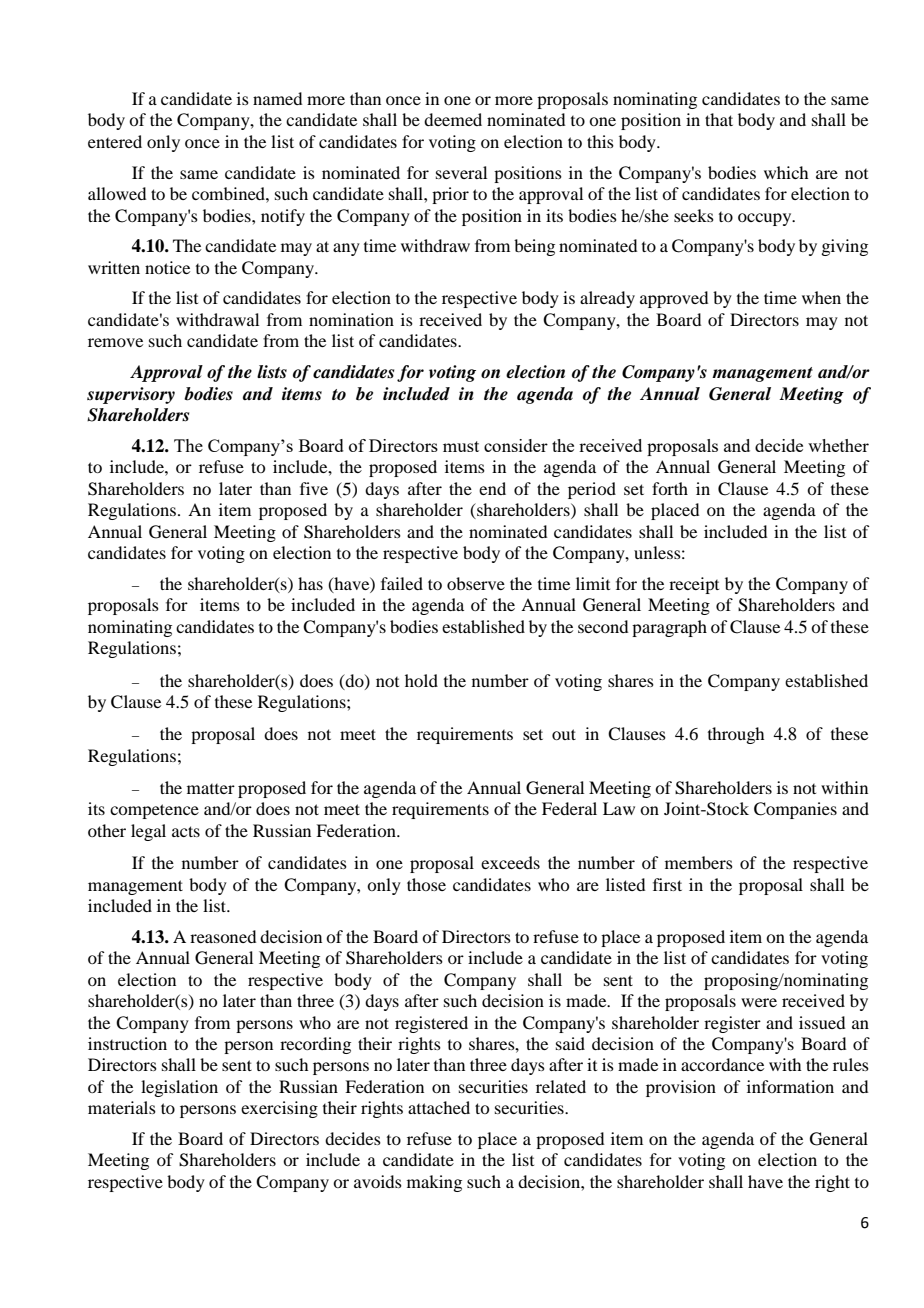 This image has height=1308, width=924. I want to click on exceeds, so click(510, 862).
